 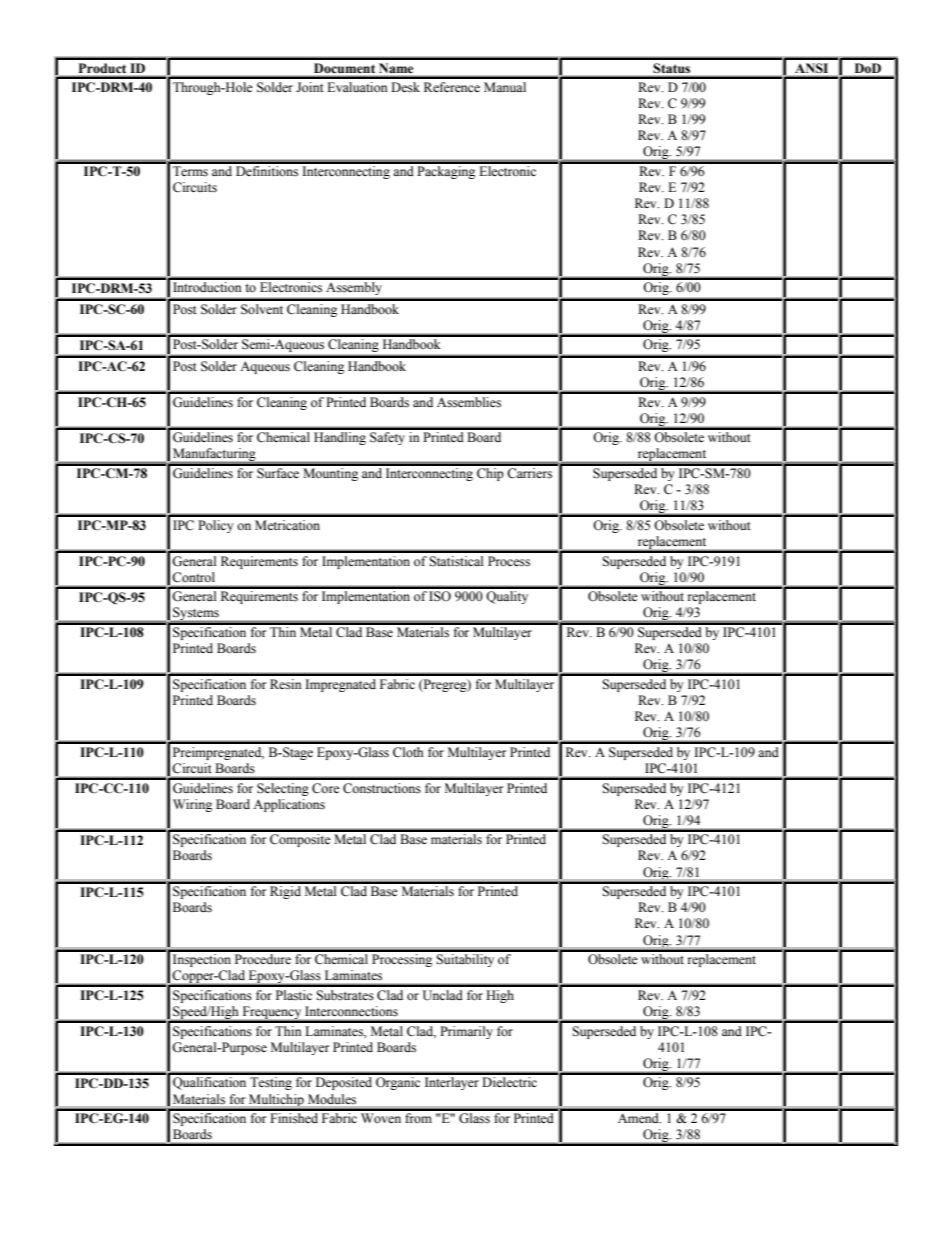 I want to click on Applications, so click(x=289, y=805).
